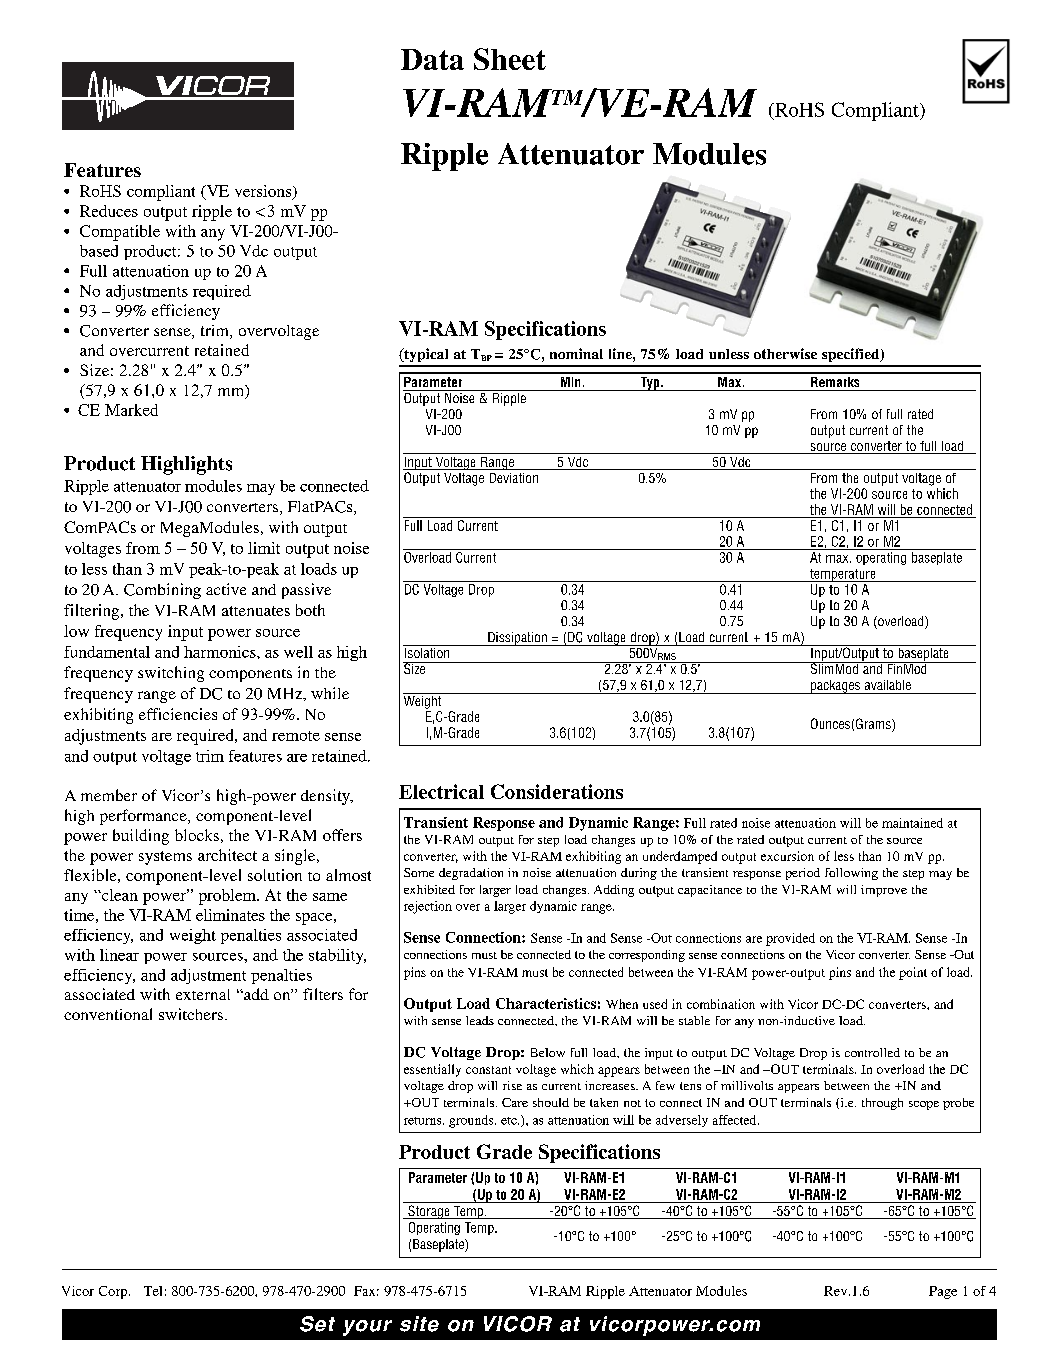 The width and height of the screenshot is (1059, 1371). What do you see at coordinates (171, 674) in the screenshot?
I see `switching` at bounding box center [171, 674].
